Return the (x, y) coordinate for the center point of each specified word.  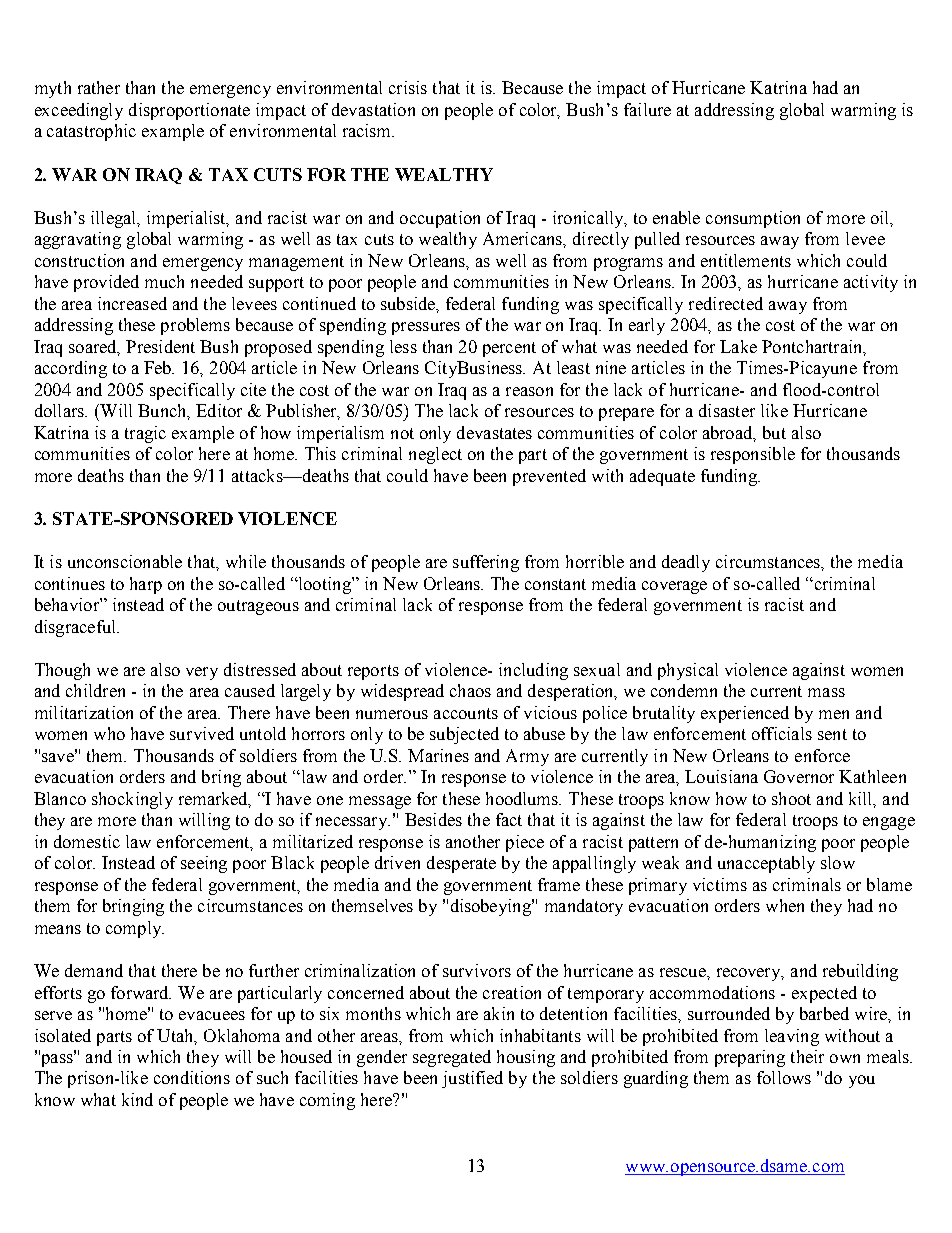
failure (647, 109)
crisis (408, 87)
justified (472, 1079)
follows (784, 1077)
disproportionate (189, 111)
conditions (192, 1077)
